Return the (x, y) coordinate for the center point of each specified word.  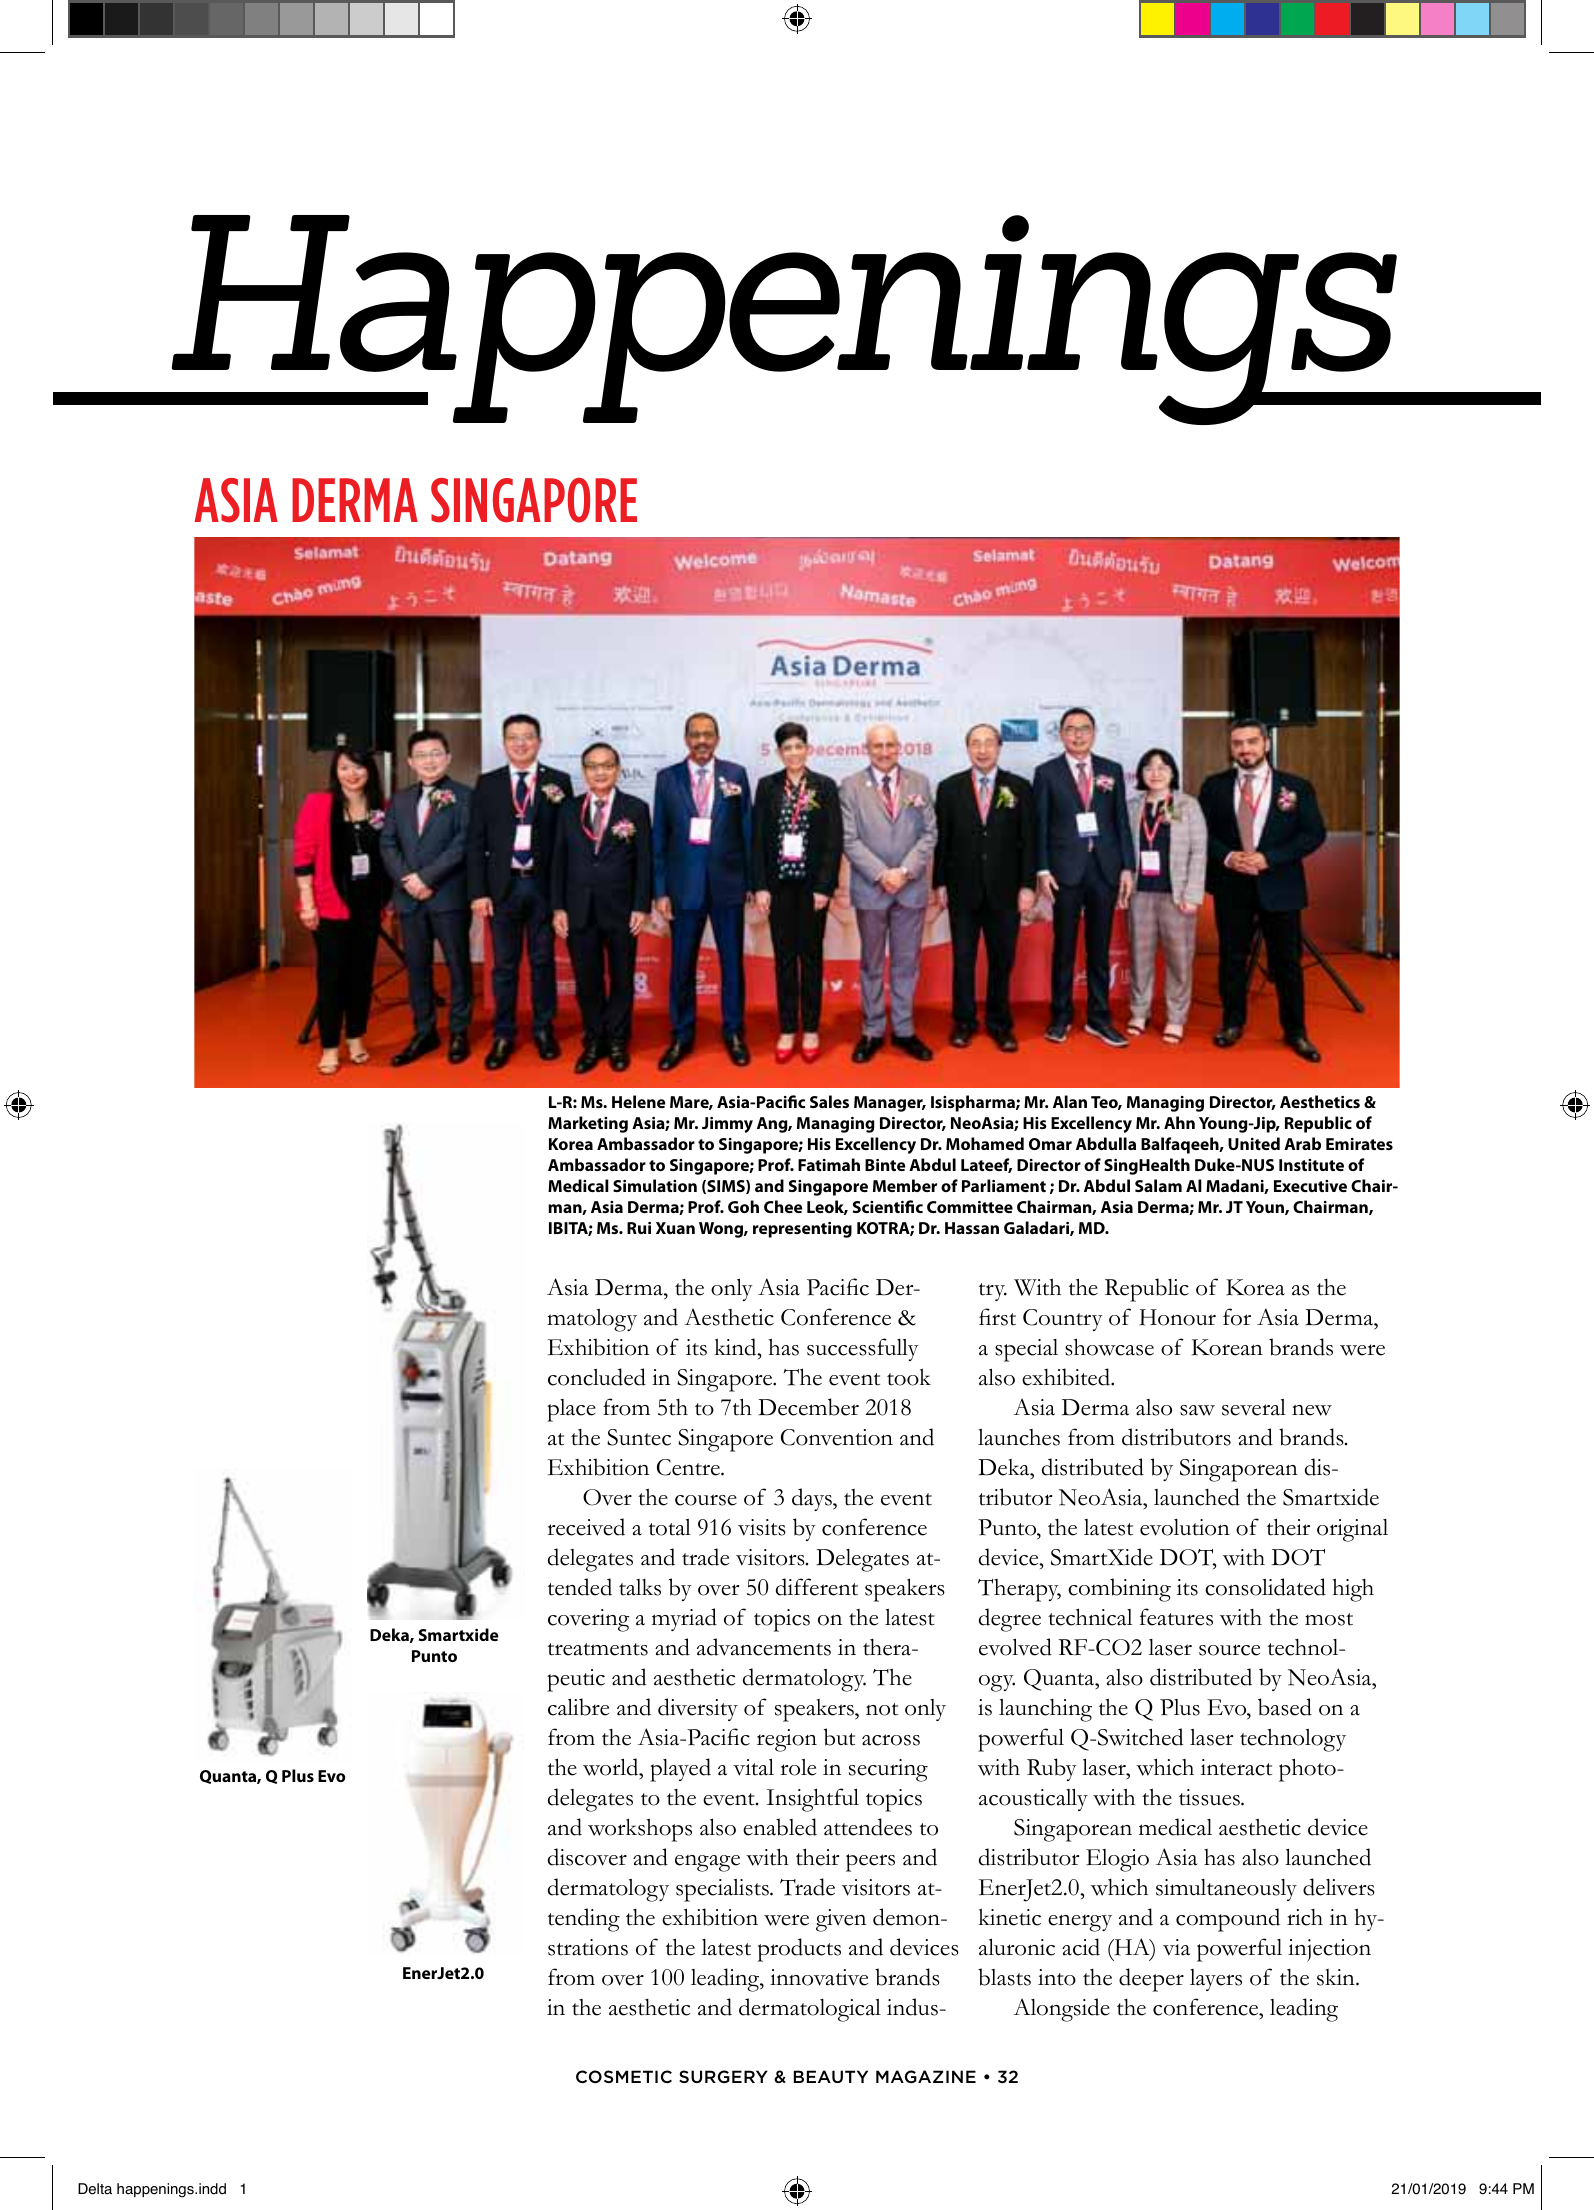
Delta (95, 2189)
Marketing (588, 1124)
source (1229, 1650)
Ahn (1179, 1122)
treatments (598, 1649)
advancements (764, 1647)
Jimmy (727, 1125)
